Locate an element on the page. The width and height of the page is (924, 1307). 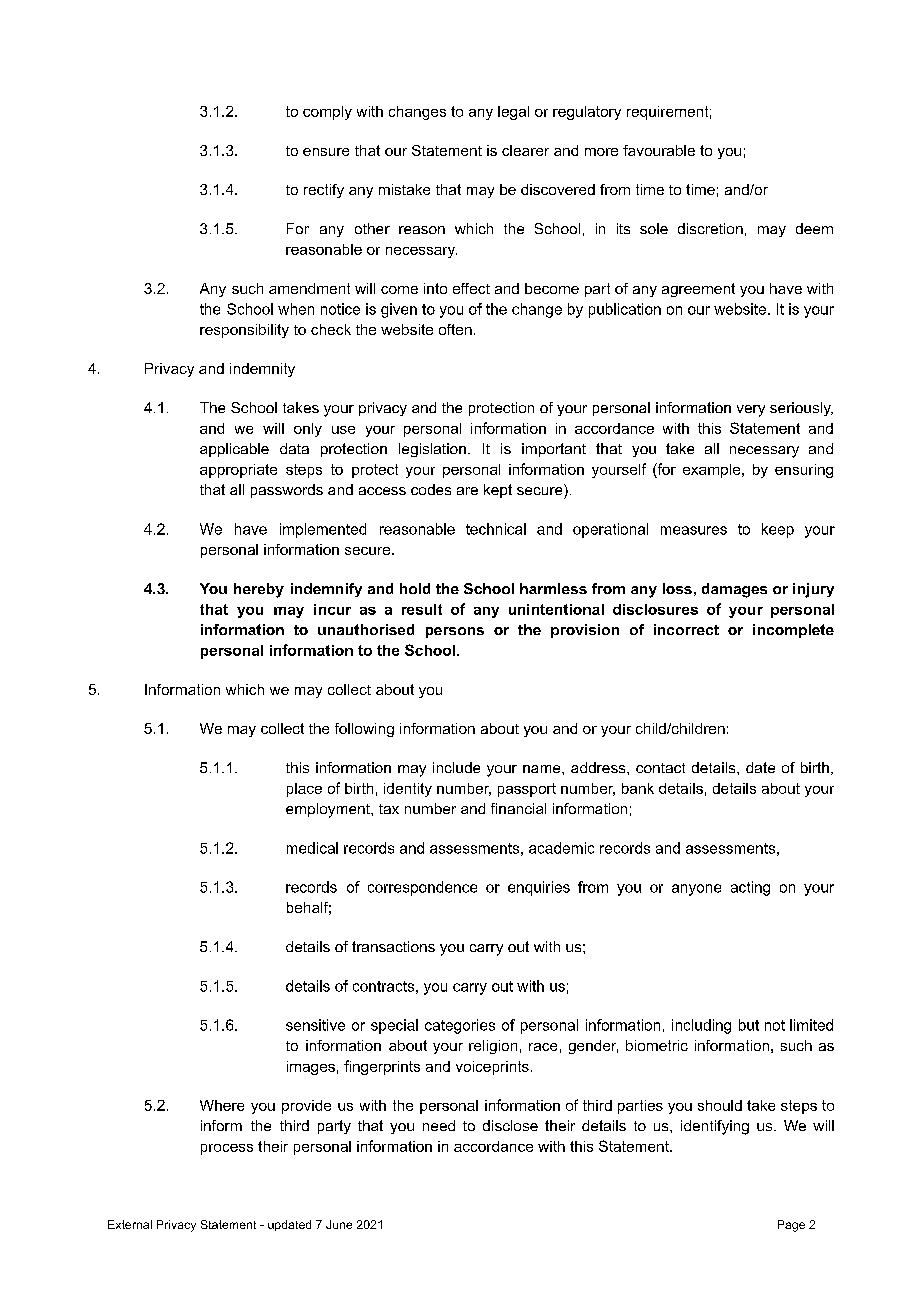
incorrect is located at coordinates (686, 629).
